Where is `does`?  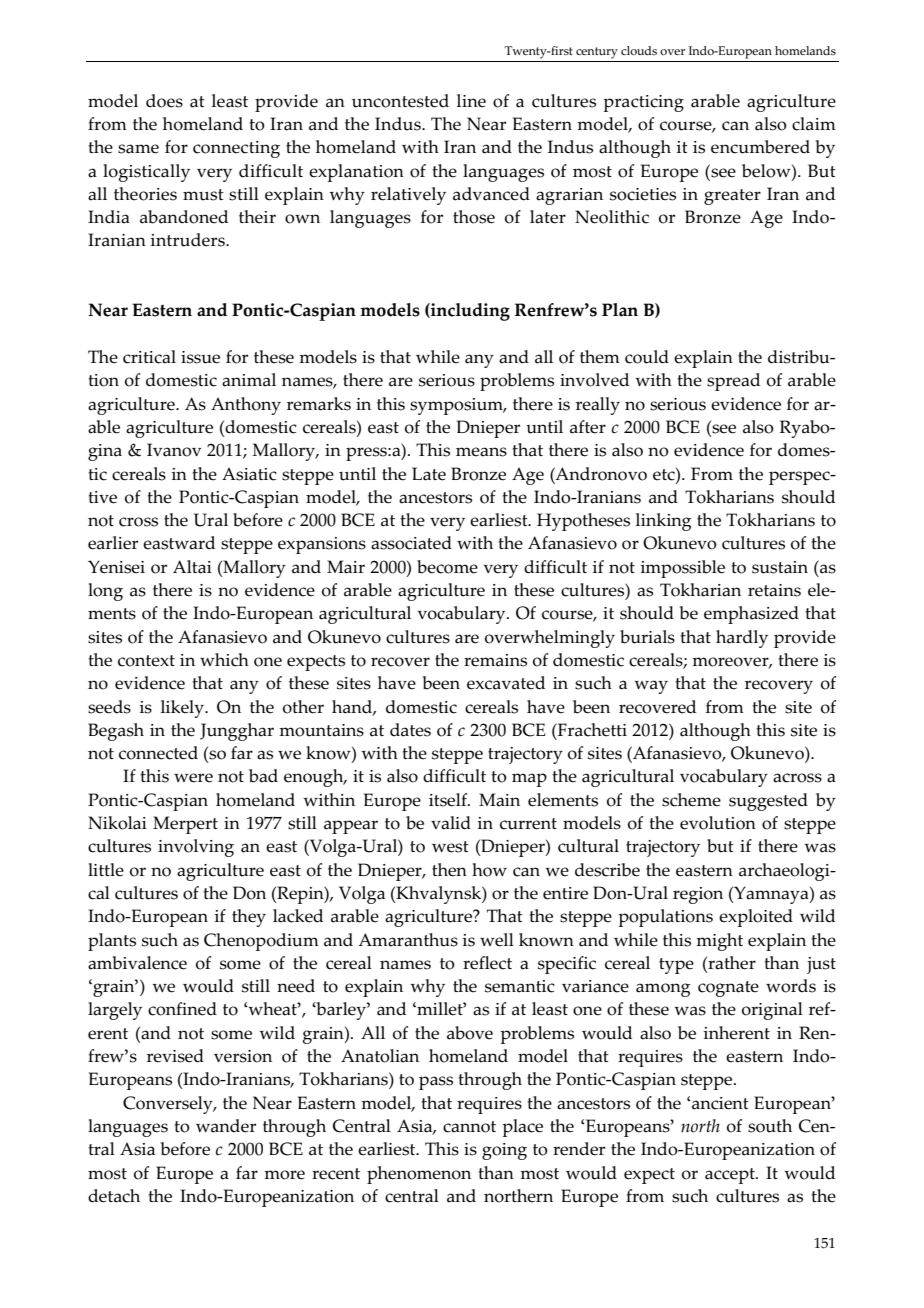 does is located at coordinates (164, 101).
